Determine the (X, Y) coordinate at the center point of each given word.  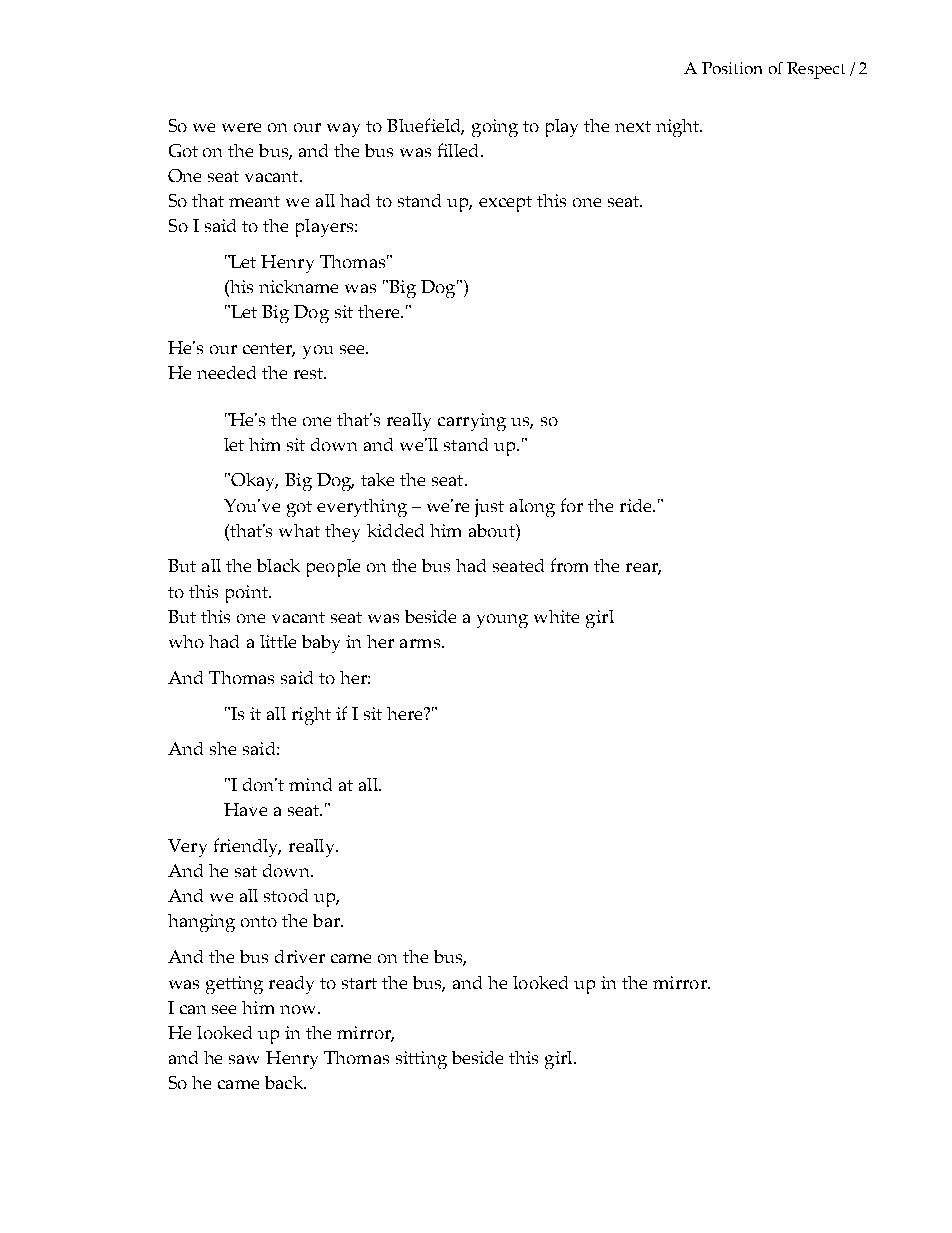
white (556, 616)
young (502, 621)
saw (244, 1059)
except (505, 204)
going (495, 128)
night (679, 128)
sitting (421, 1060)
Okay (253, 482)
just (489, 508)
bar (327, 920)
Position (732, 68)
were (241, 127)
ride (637, 505)
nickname (298, 286)
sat (246, 871)
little (278, 641)
